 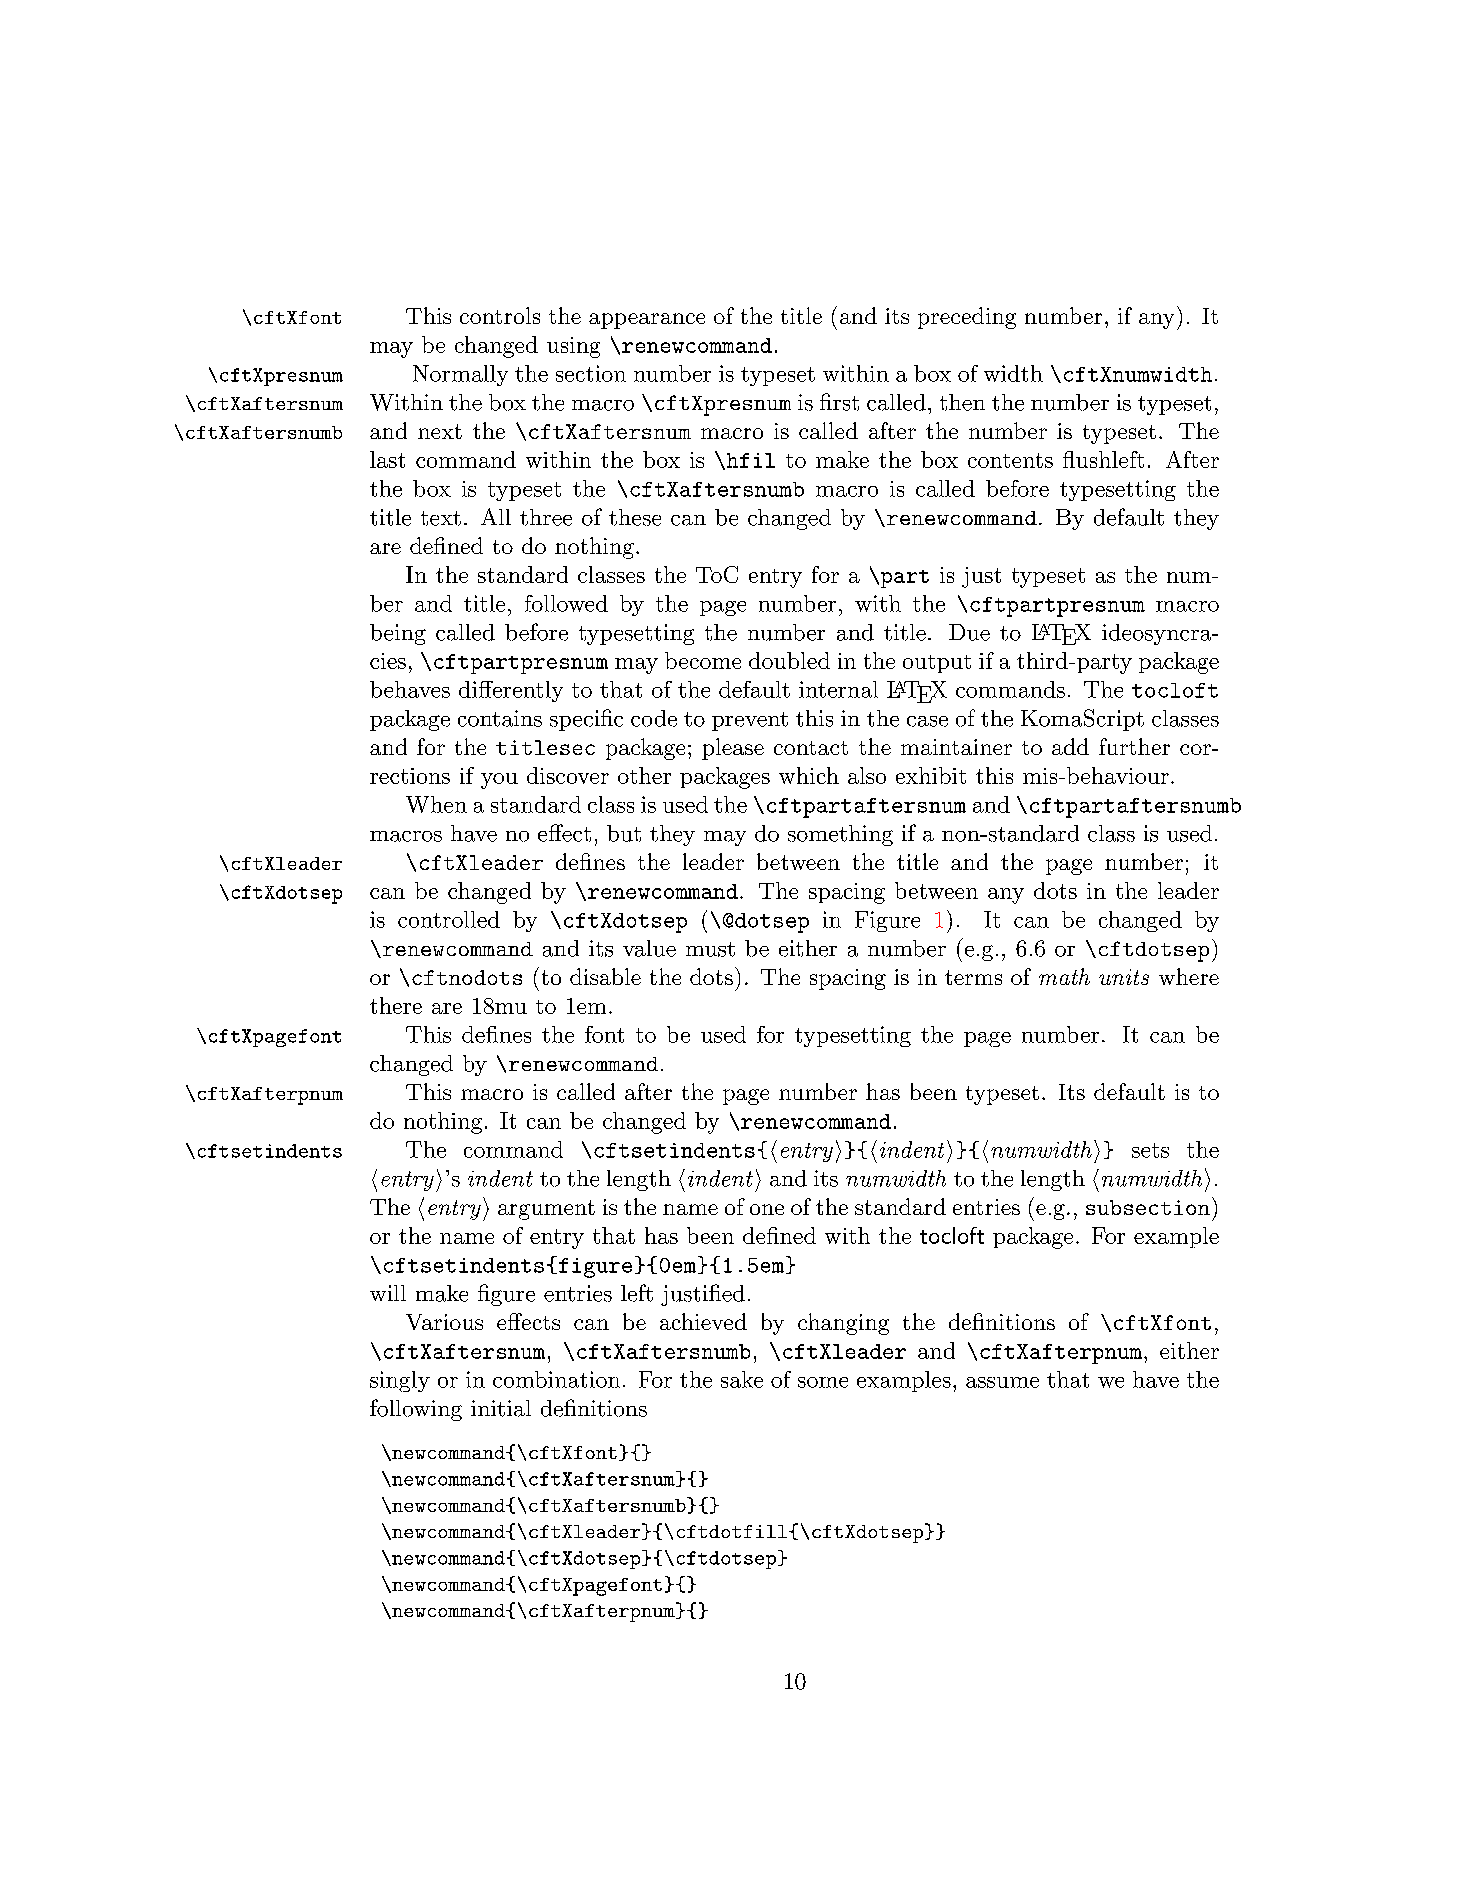 What do you see at coordinates (967, 318) in the document?
I see `preceding` at bounding box center [967, 318].
